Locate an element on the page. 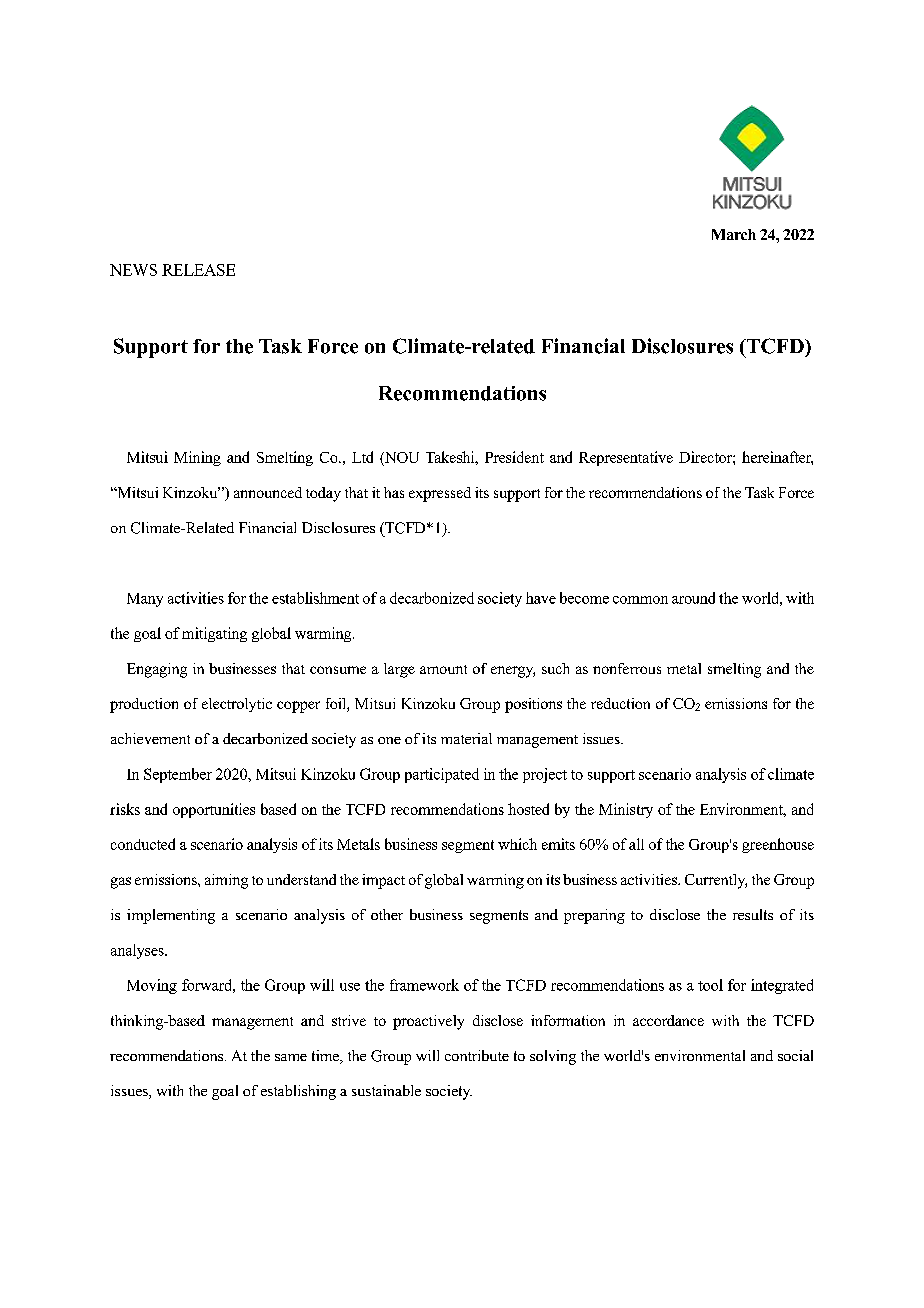  hereinafter is located at coordinates (777, 458).
